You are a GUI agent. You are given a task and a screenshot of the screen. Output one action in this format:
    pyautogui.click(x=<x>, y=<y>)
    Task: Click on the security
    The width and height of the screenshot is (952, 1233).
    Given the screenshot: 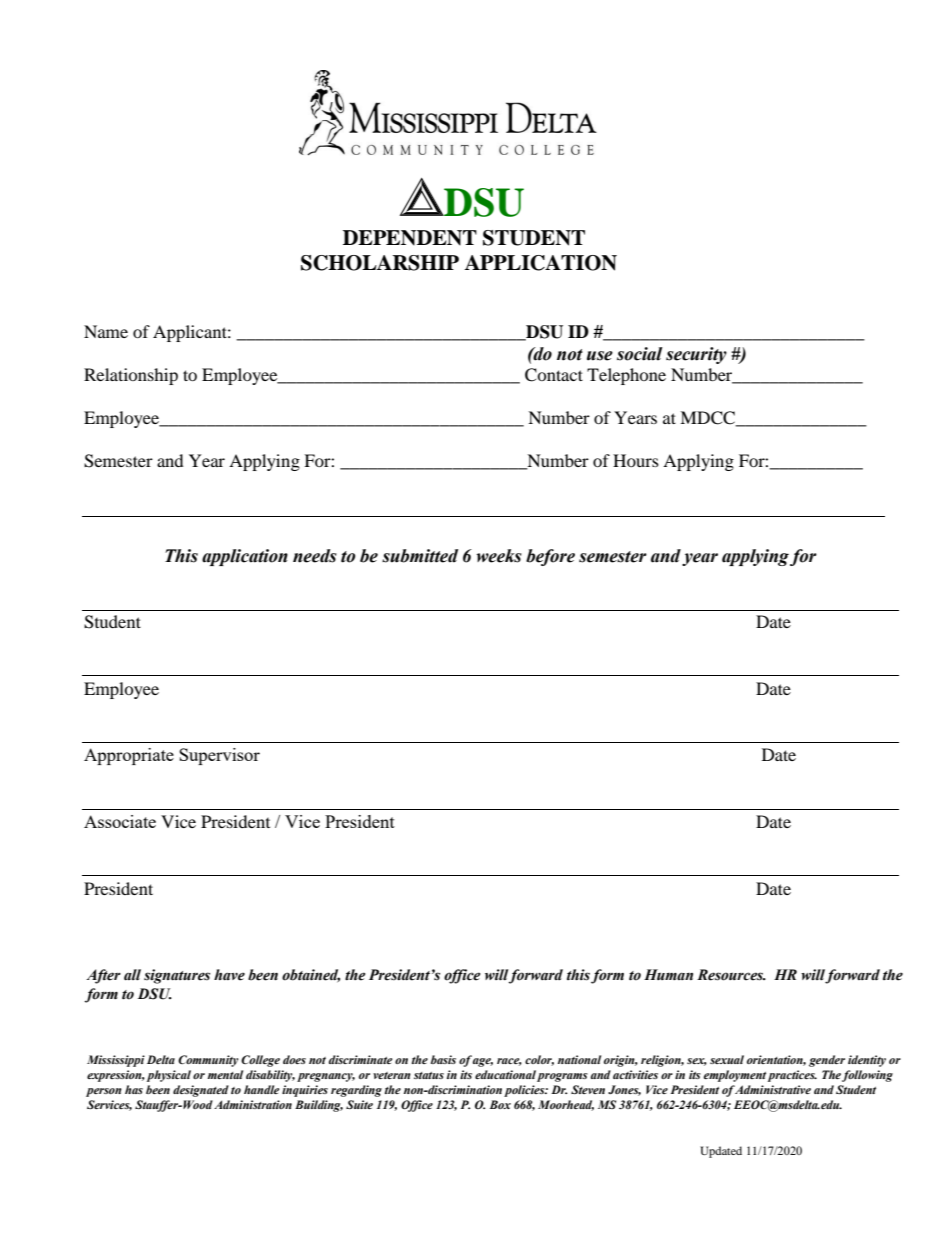 What is the action you would take?
    pyautogui.click(x=696, y=355)
